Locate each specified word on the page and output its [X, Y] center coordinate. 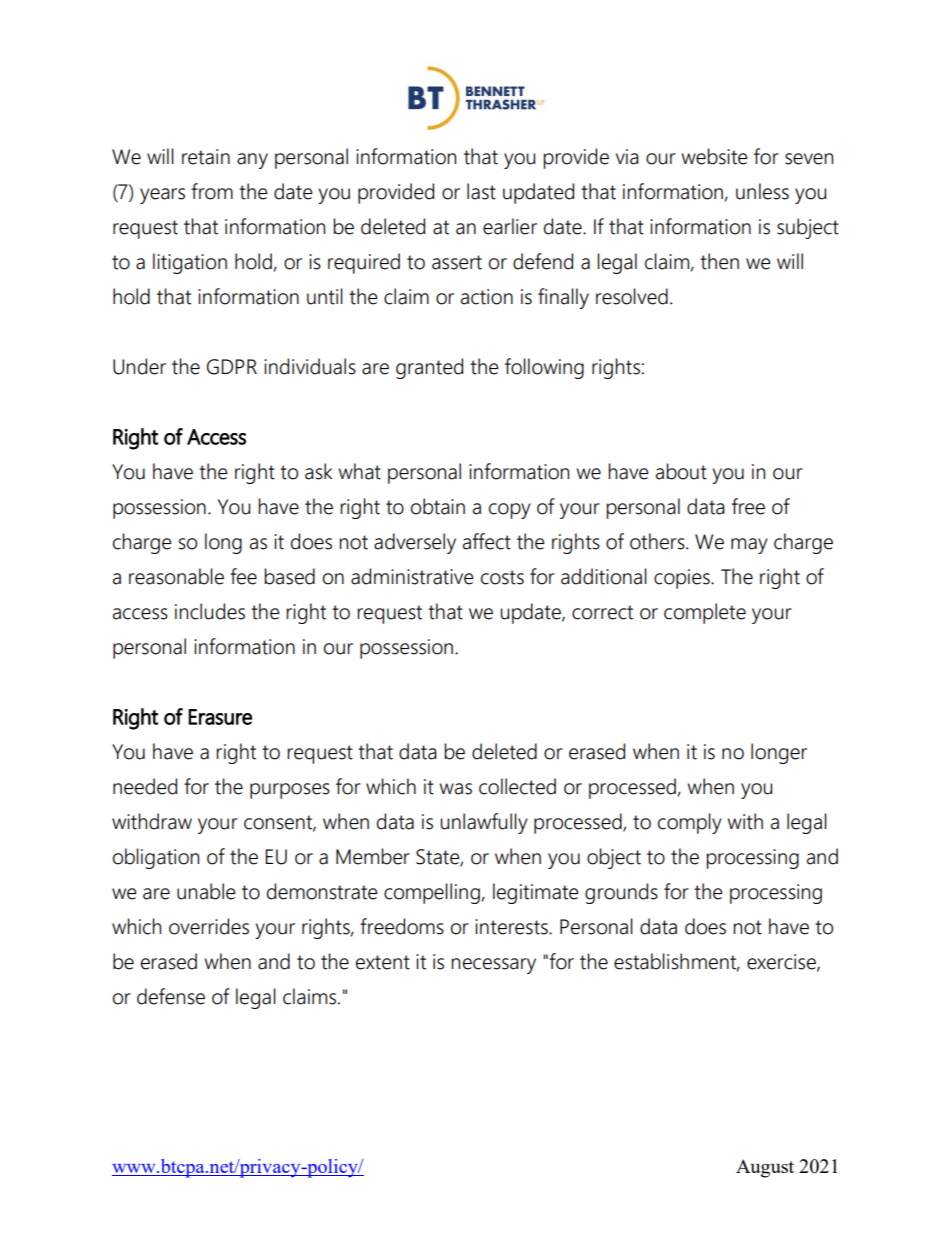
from [212, 191]
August [765, 1168]
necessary [493, 966]
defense [171, 996]
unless [762, 191]
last [481, 191]
